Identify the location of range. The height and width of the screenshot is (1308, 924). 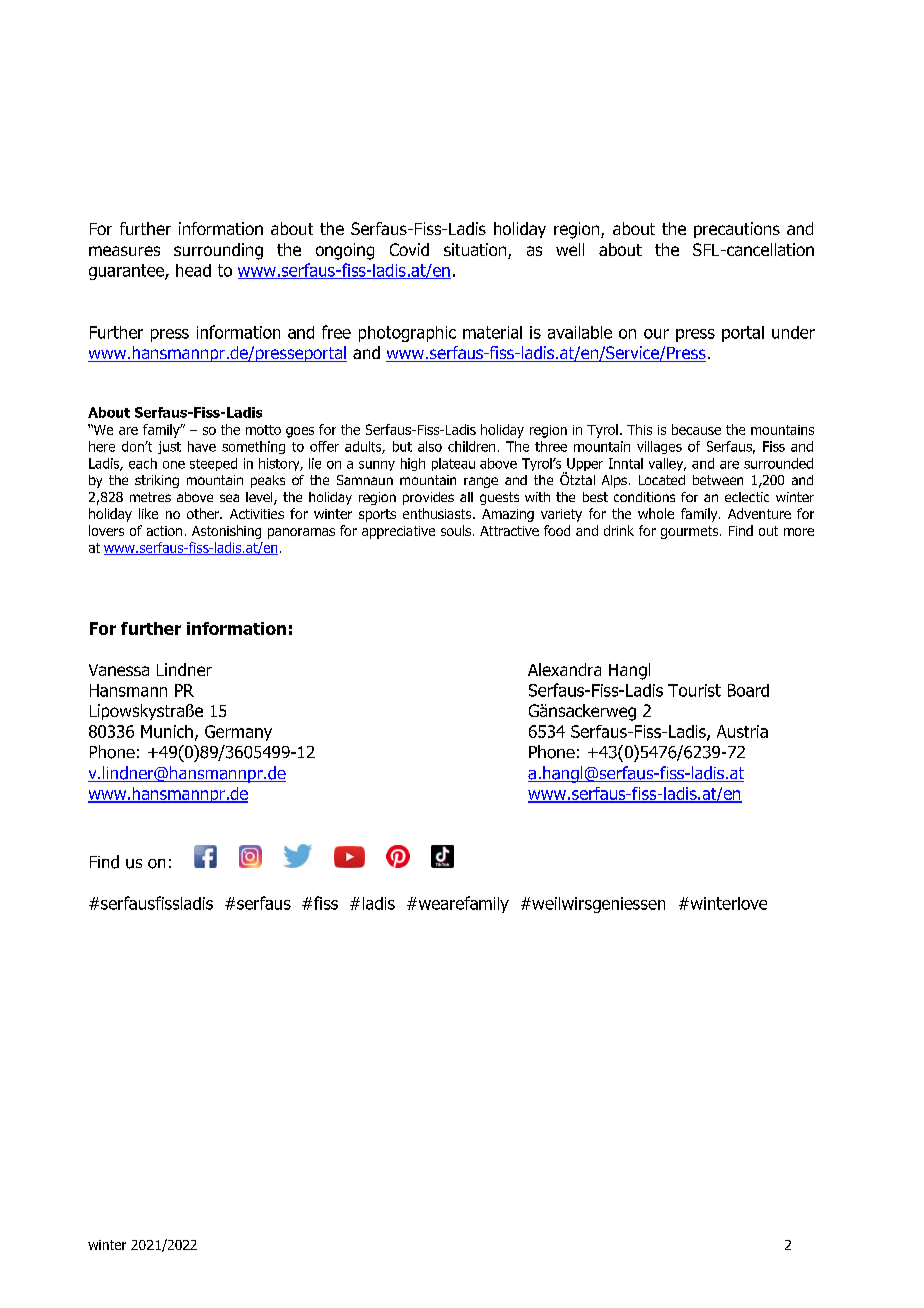
(481, 482).
